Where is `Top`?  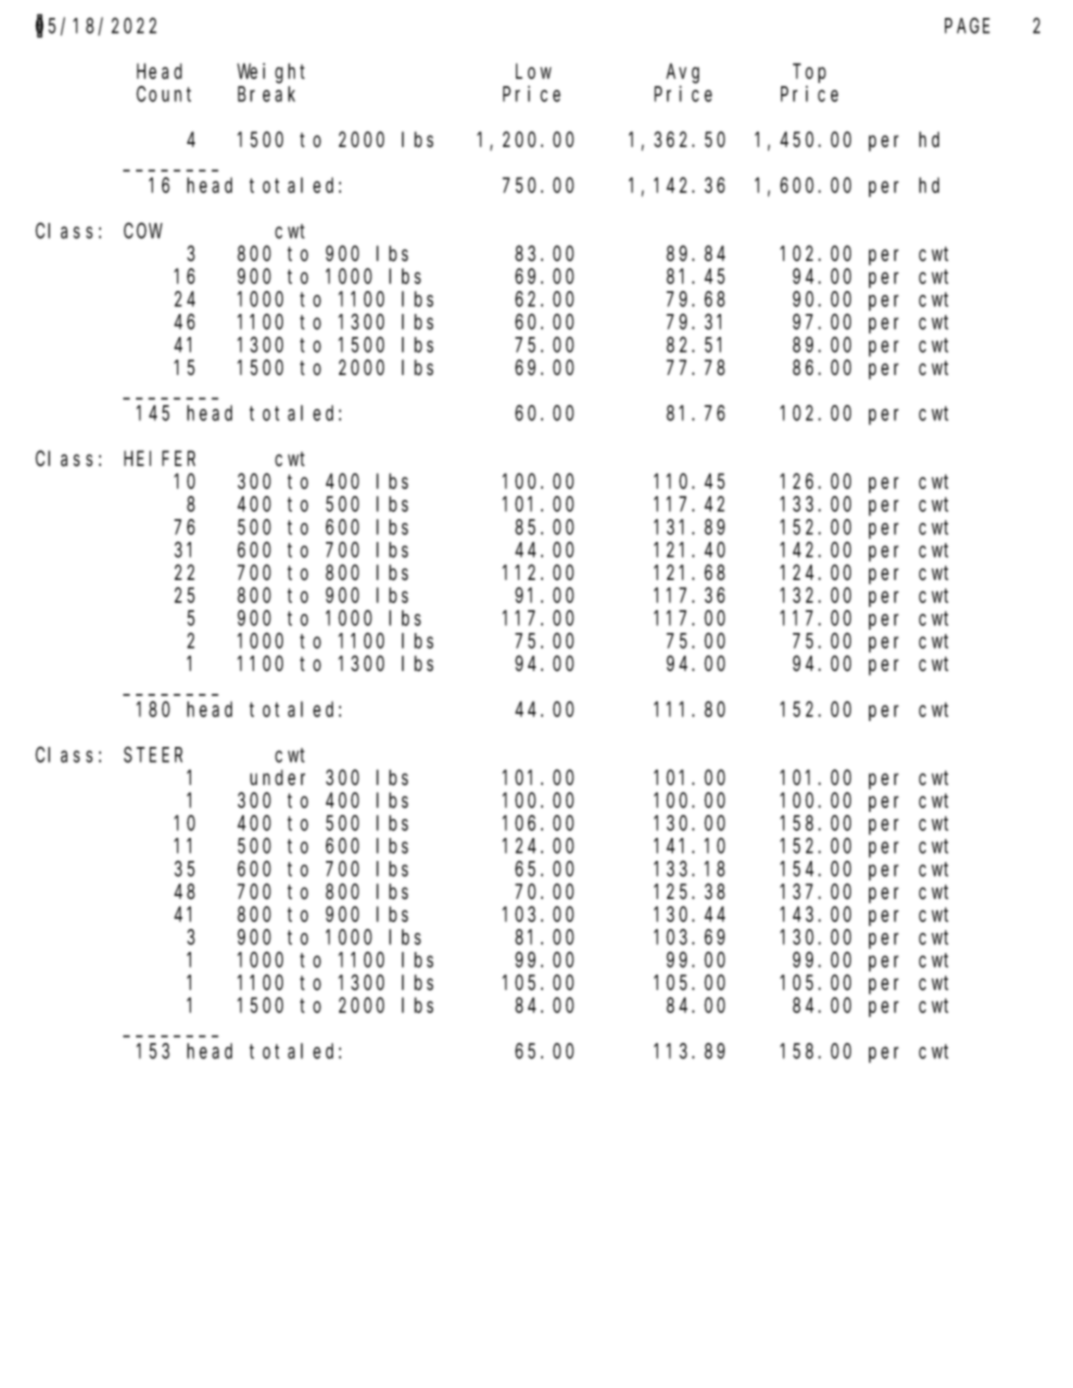
Top is located at coordinates (809, 74).
